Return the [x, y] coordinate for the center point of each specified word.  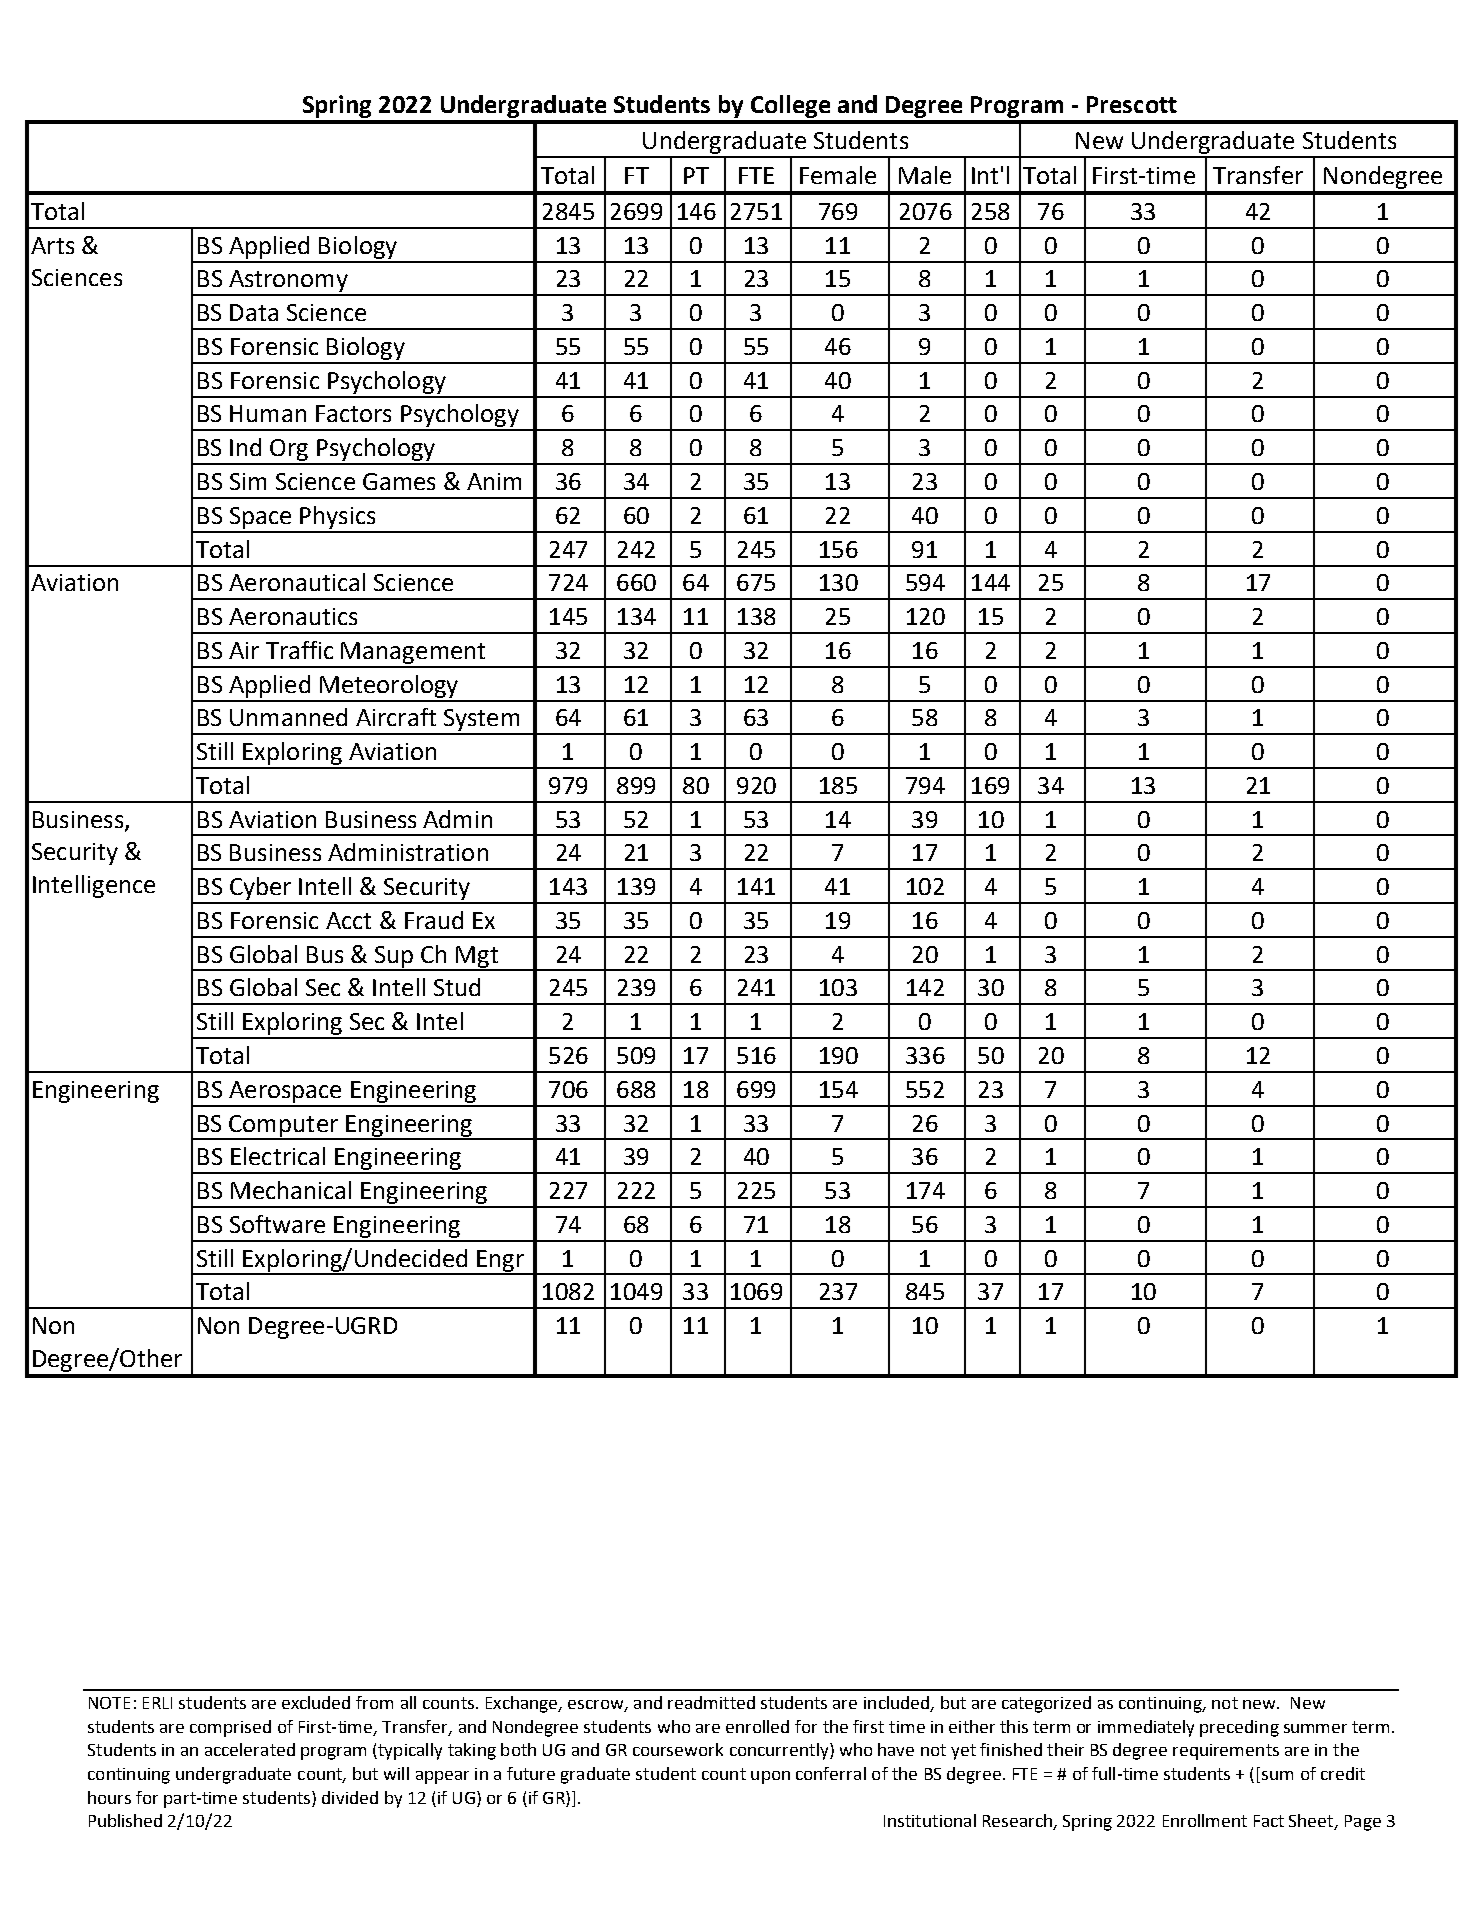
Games [399, 481]
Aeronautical [297, 582]
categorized [1046, 1704]
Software [277, 1224]
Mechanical [291, 1190]
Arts [52, 245]
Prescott [1132, 104]
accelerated [250, 1749]
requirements [1226, 1752]
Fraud [434, 920]
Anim [494, 481]
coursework [678, 1749]
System [481, 721]
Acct [348, 920]
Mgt [477, 958]
